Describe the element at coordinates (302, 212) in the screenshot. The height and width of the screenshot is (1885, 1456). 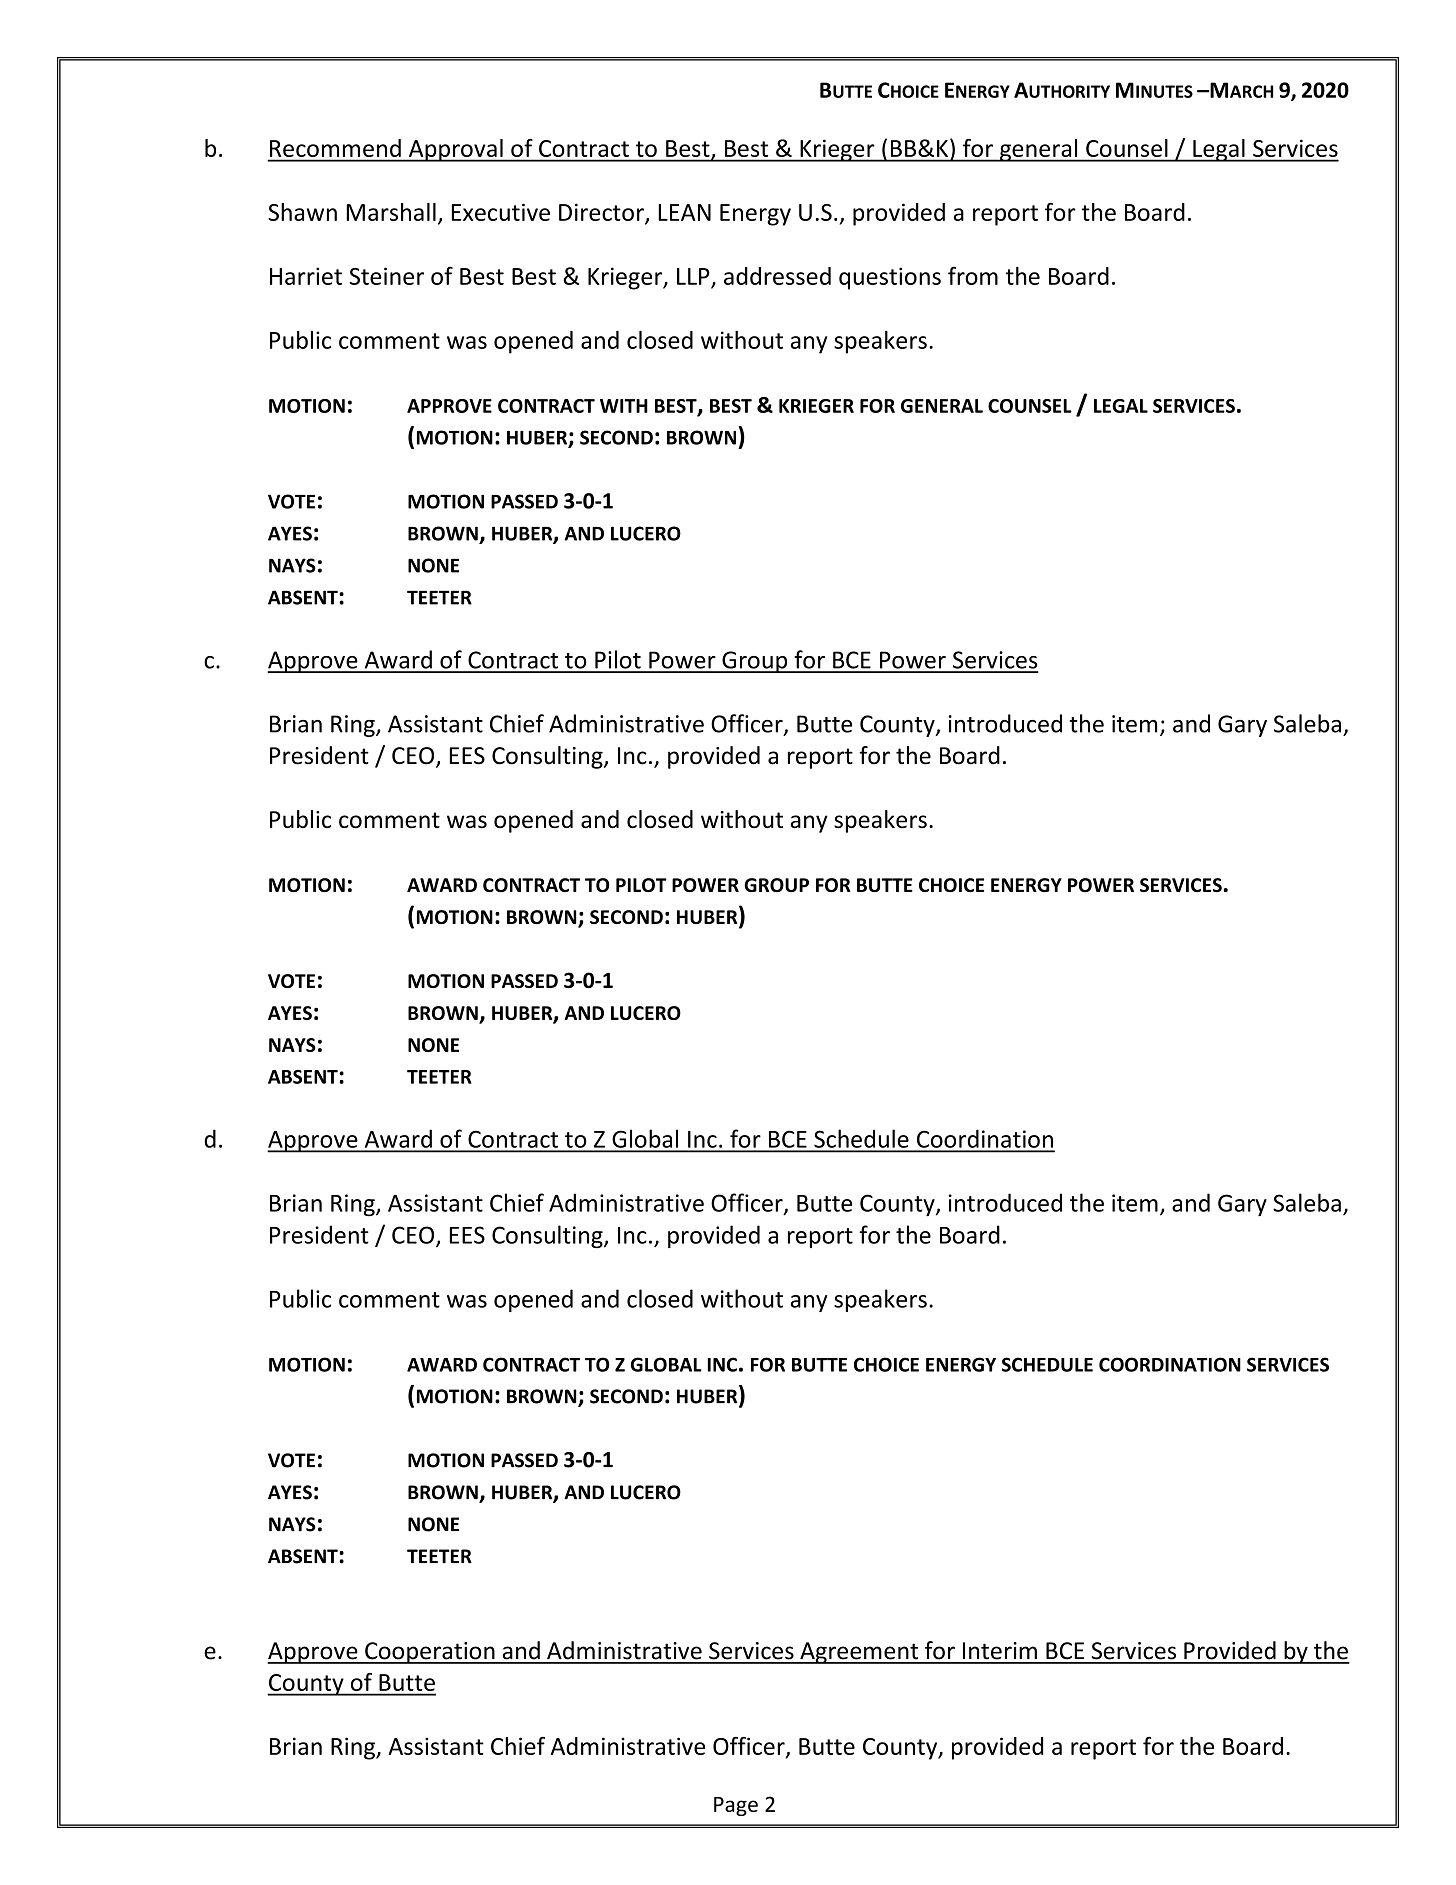
I see `Shawn` at that location.
